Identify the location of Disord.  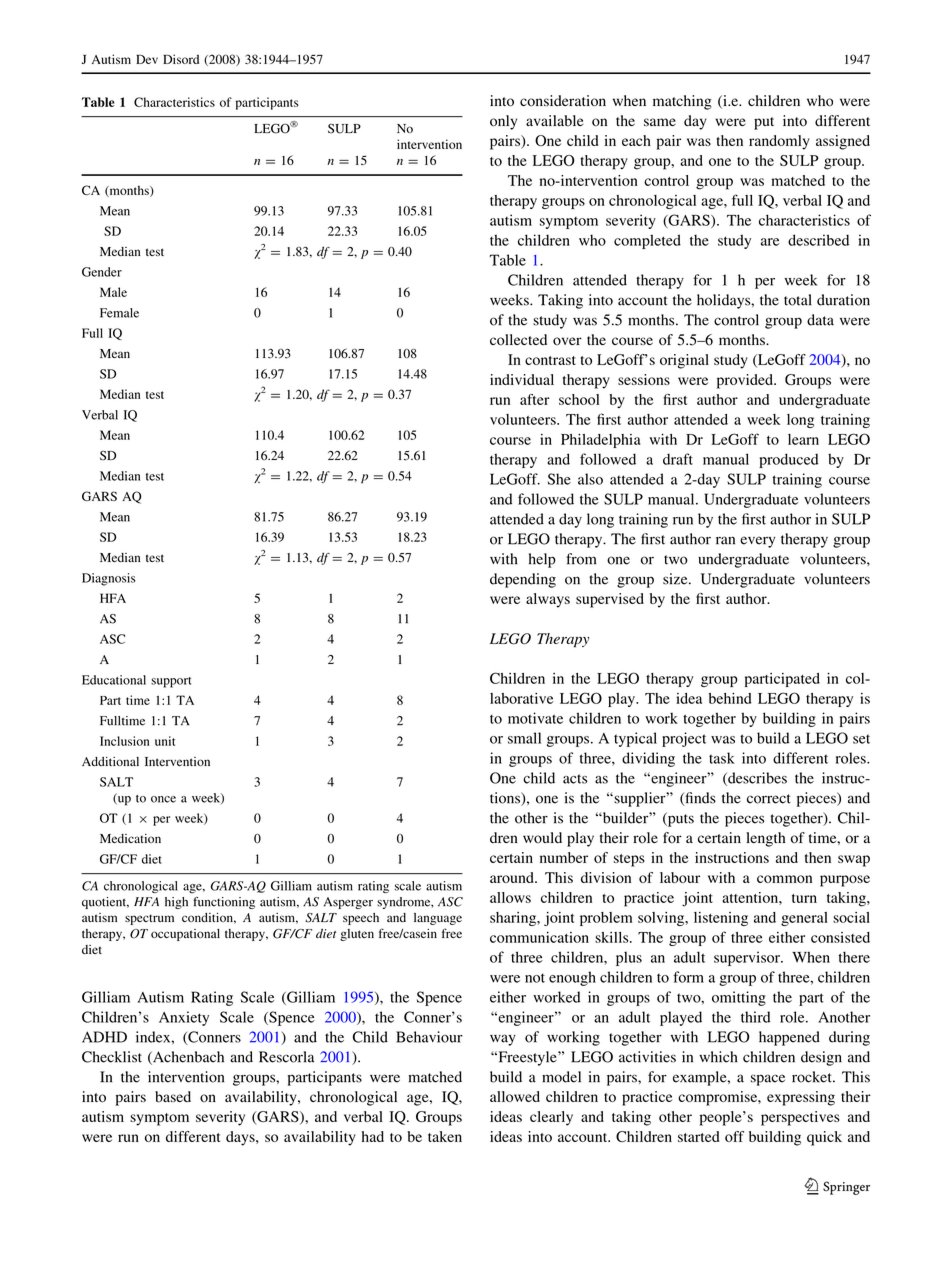
(181, 59).
